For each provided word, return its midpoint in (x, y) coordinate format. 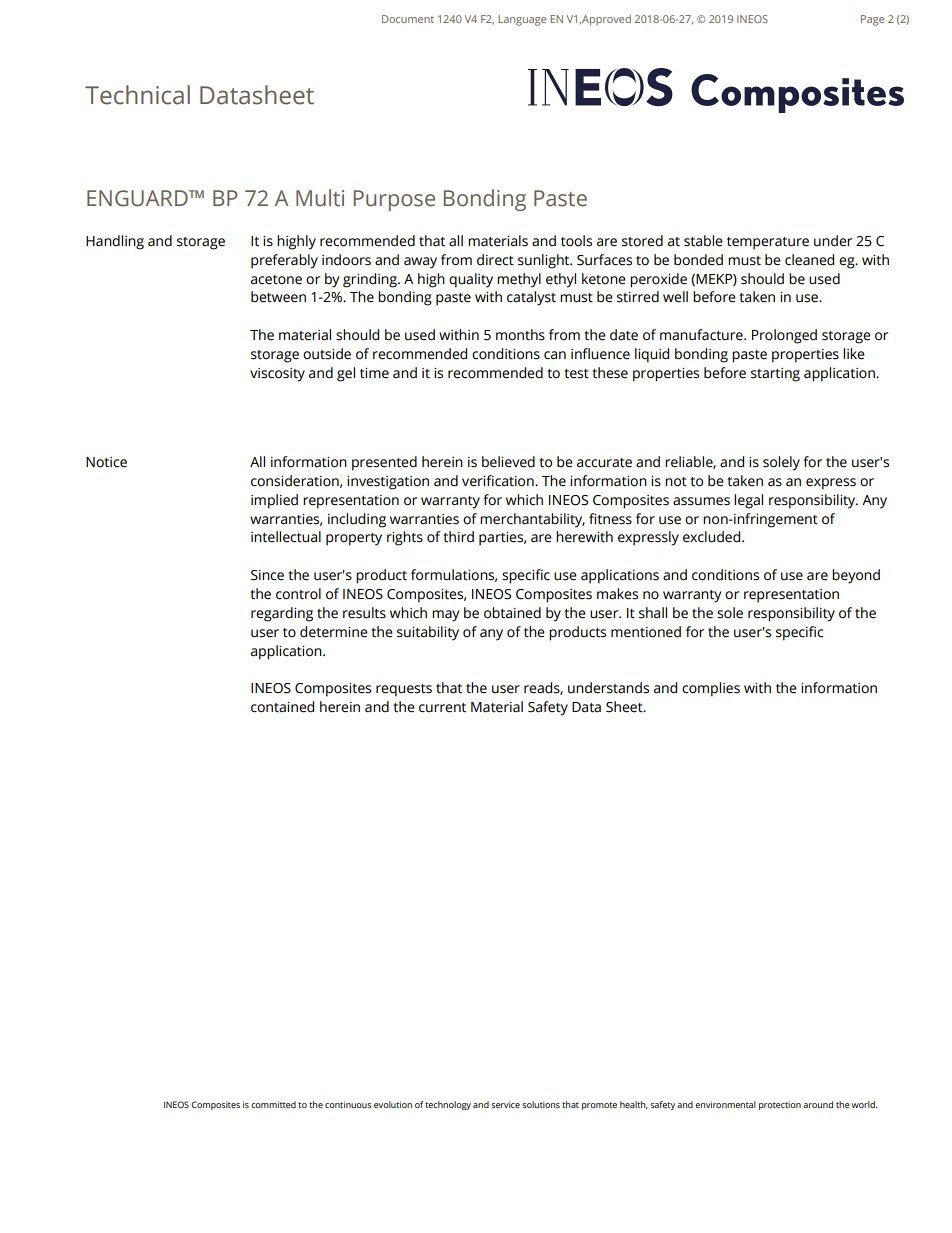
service (505, 1104)
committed (273, 1104)
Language (522, 20)
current (442, 708)
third (458, 537)
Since (267, 575)
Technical (137, 95)
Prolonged (784, 336)
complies (711, 689)
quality (471, 280)
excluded (713, 537)
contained (282, 707)
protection (780, 1105)
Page (872, 20)
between (278, 297)
